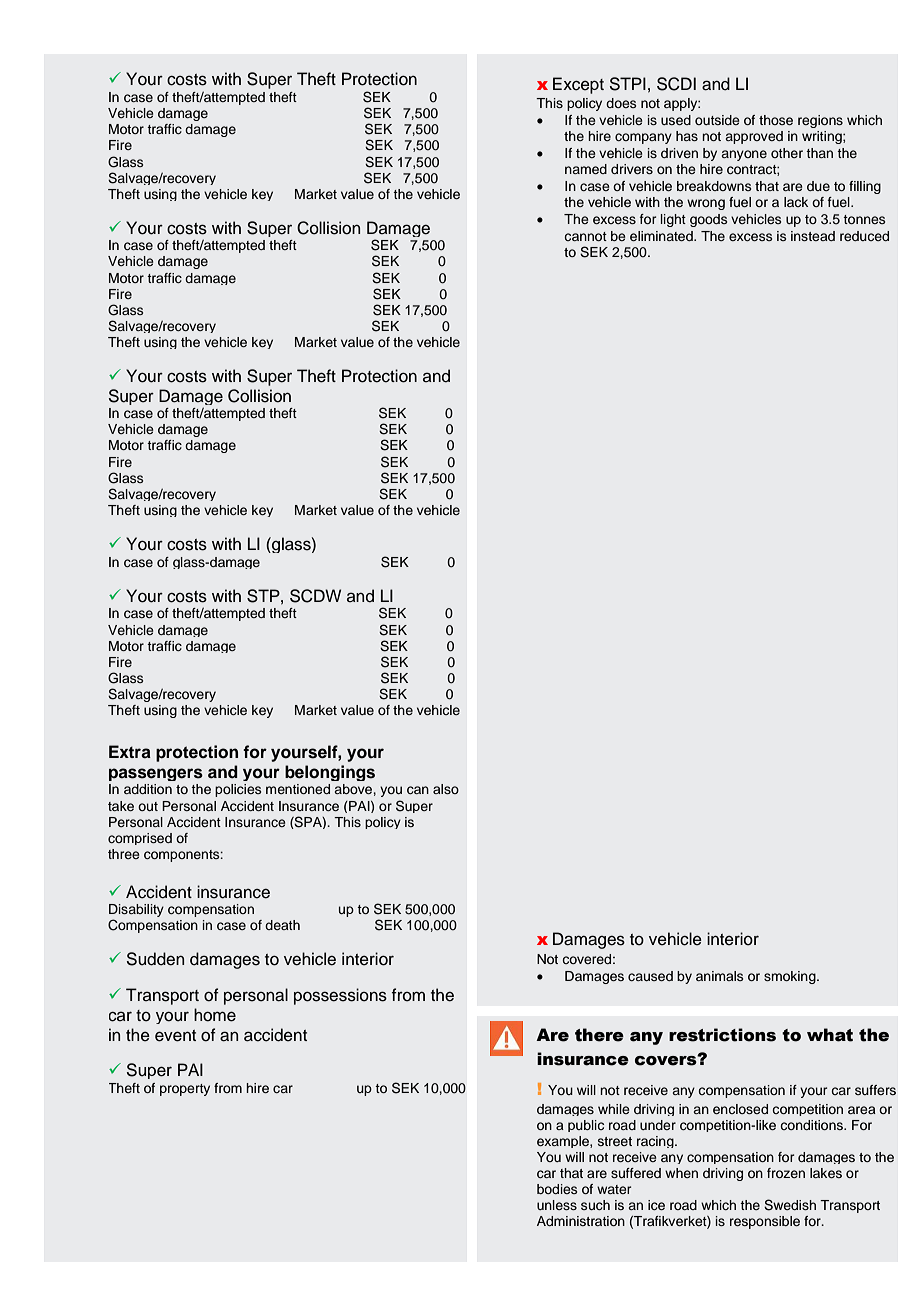 This screenshot has height=1308, width=924. What do you see at coordinates (215, 1015) in the screenshot?
I see `home` at bounding box center [215, 1015].
